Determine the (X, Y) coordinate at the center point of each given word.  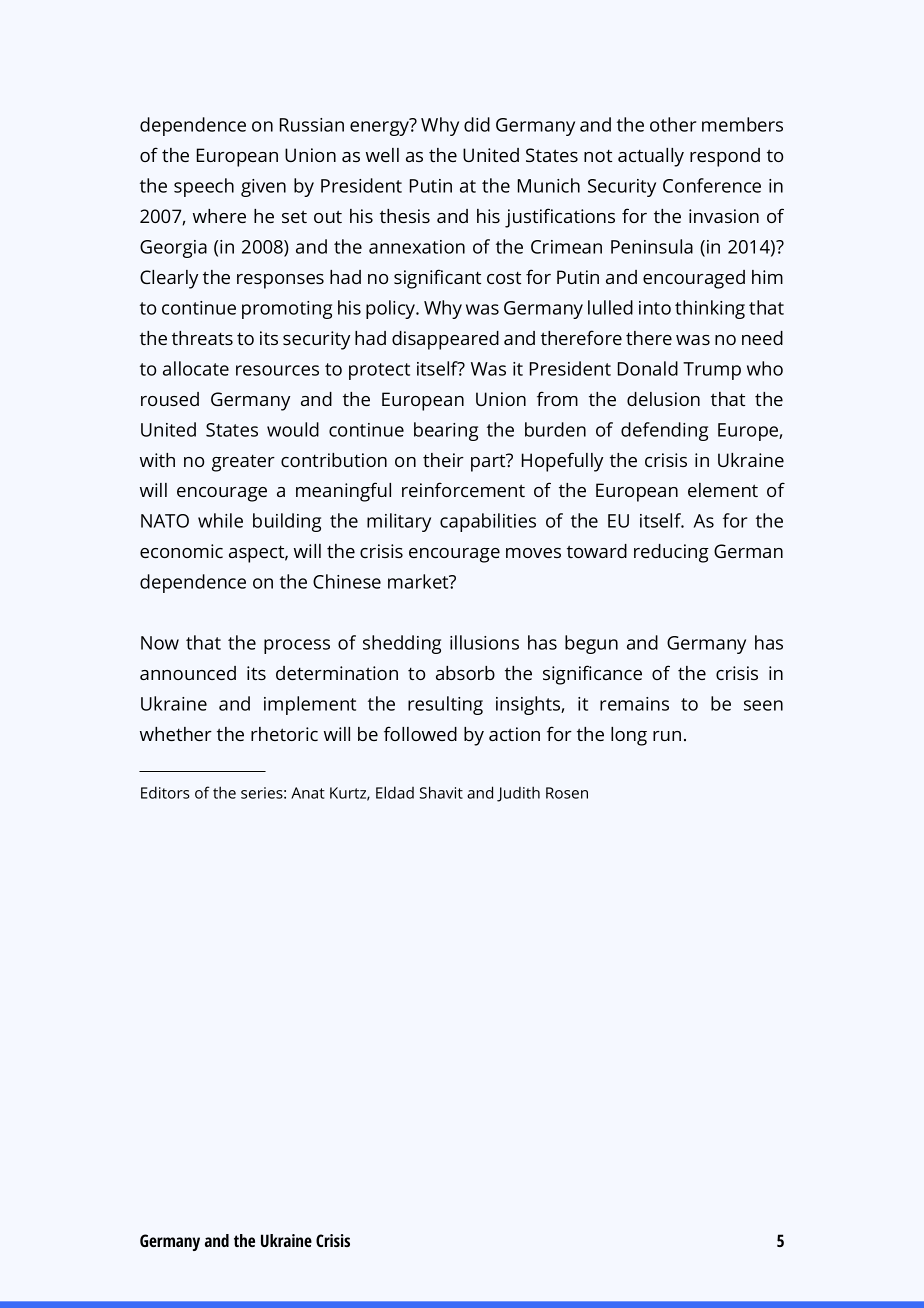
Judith (518, 794)
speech (204, 187)
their (443, 460)
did (477, 124)
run (667, 736)
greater (243, 463)
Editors (165, 792)
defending (664, 431)
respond (725, 157)
